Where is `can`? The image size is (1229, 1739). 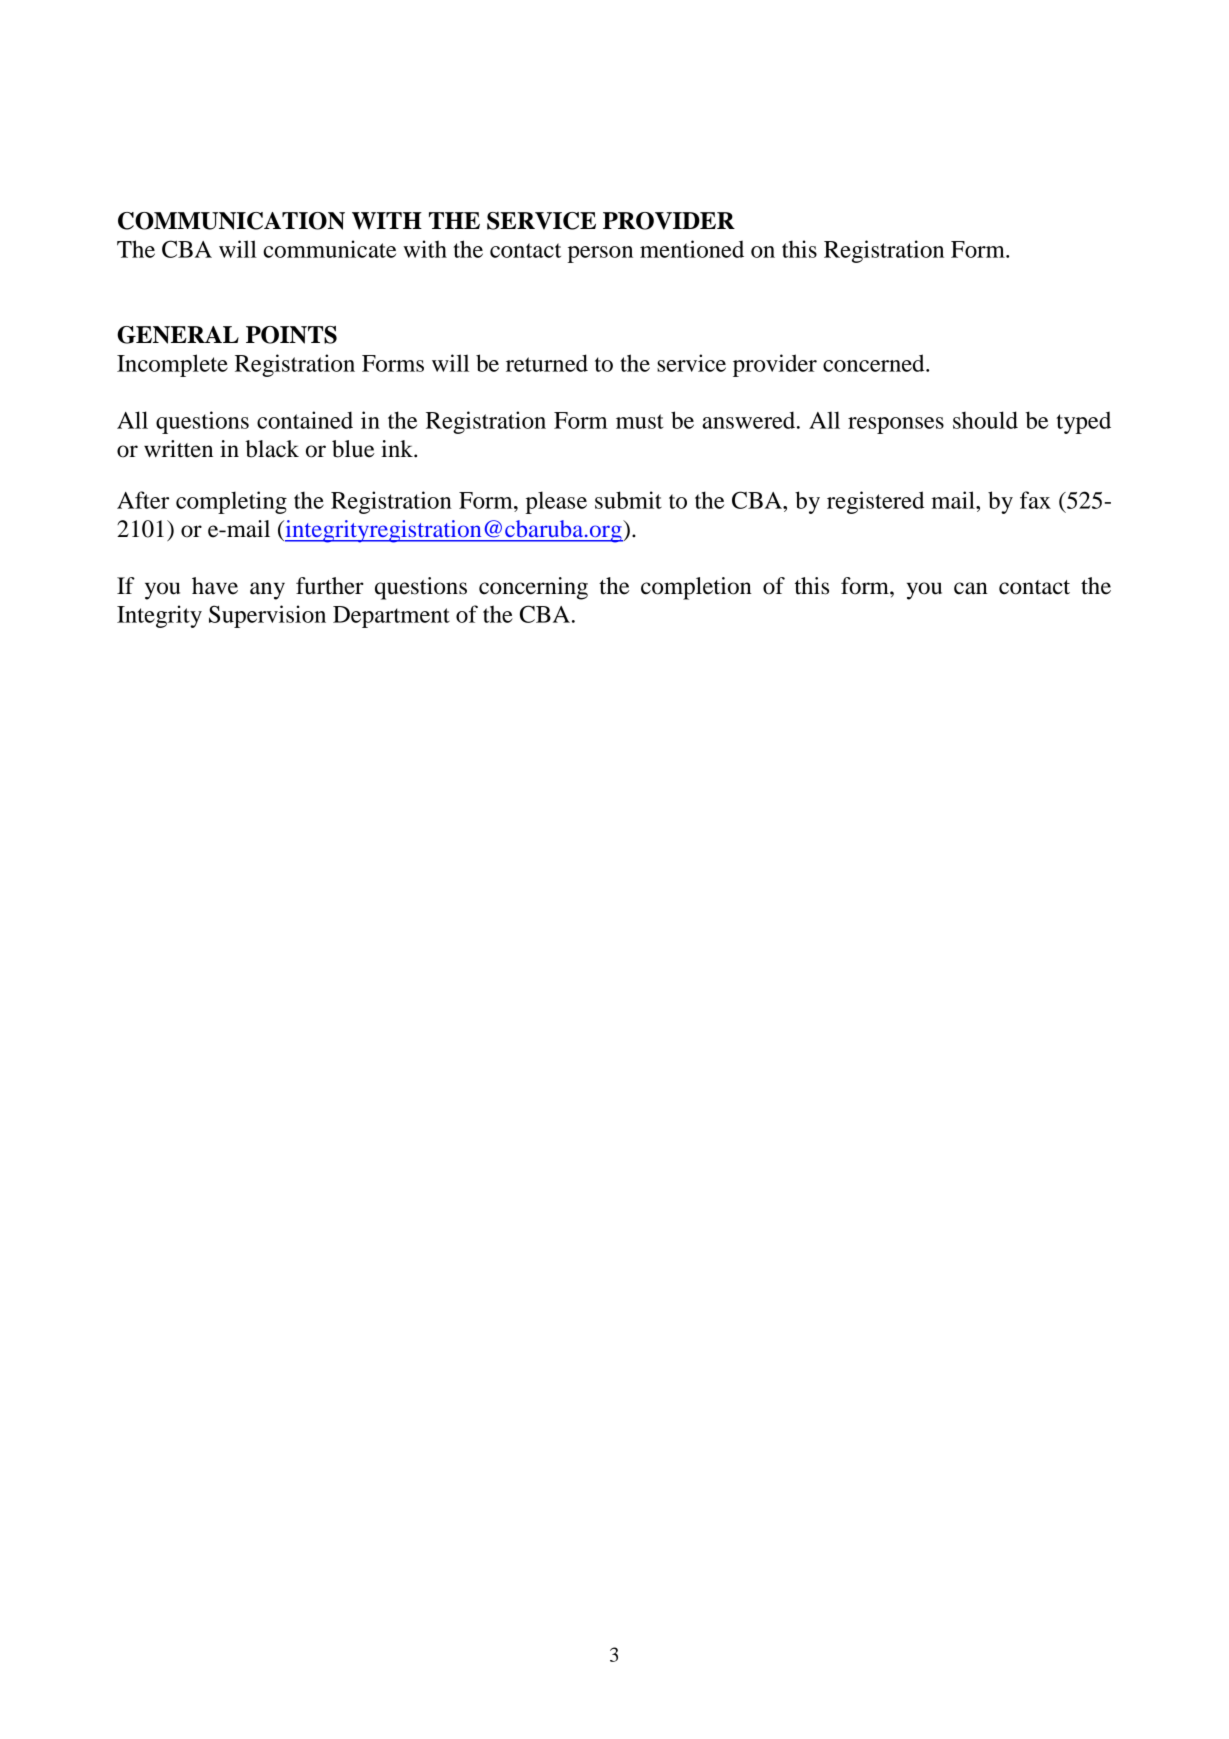 can is located at coordinates (971, 588).
